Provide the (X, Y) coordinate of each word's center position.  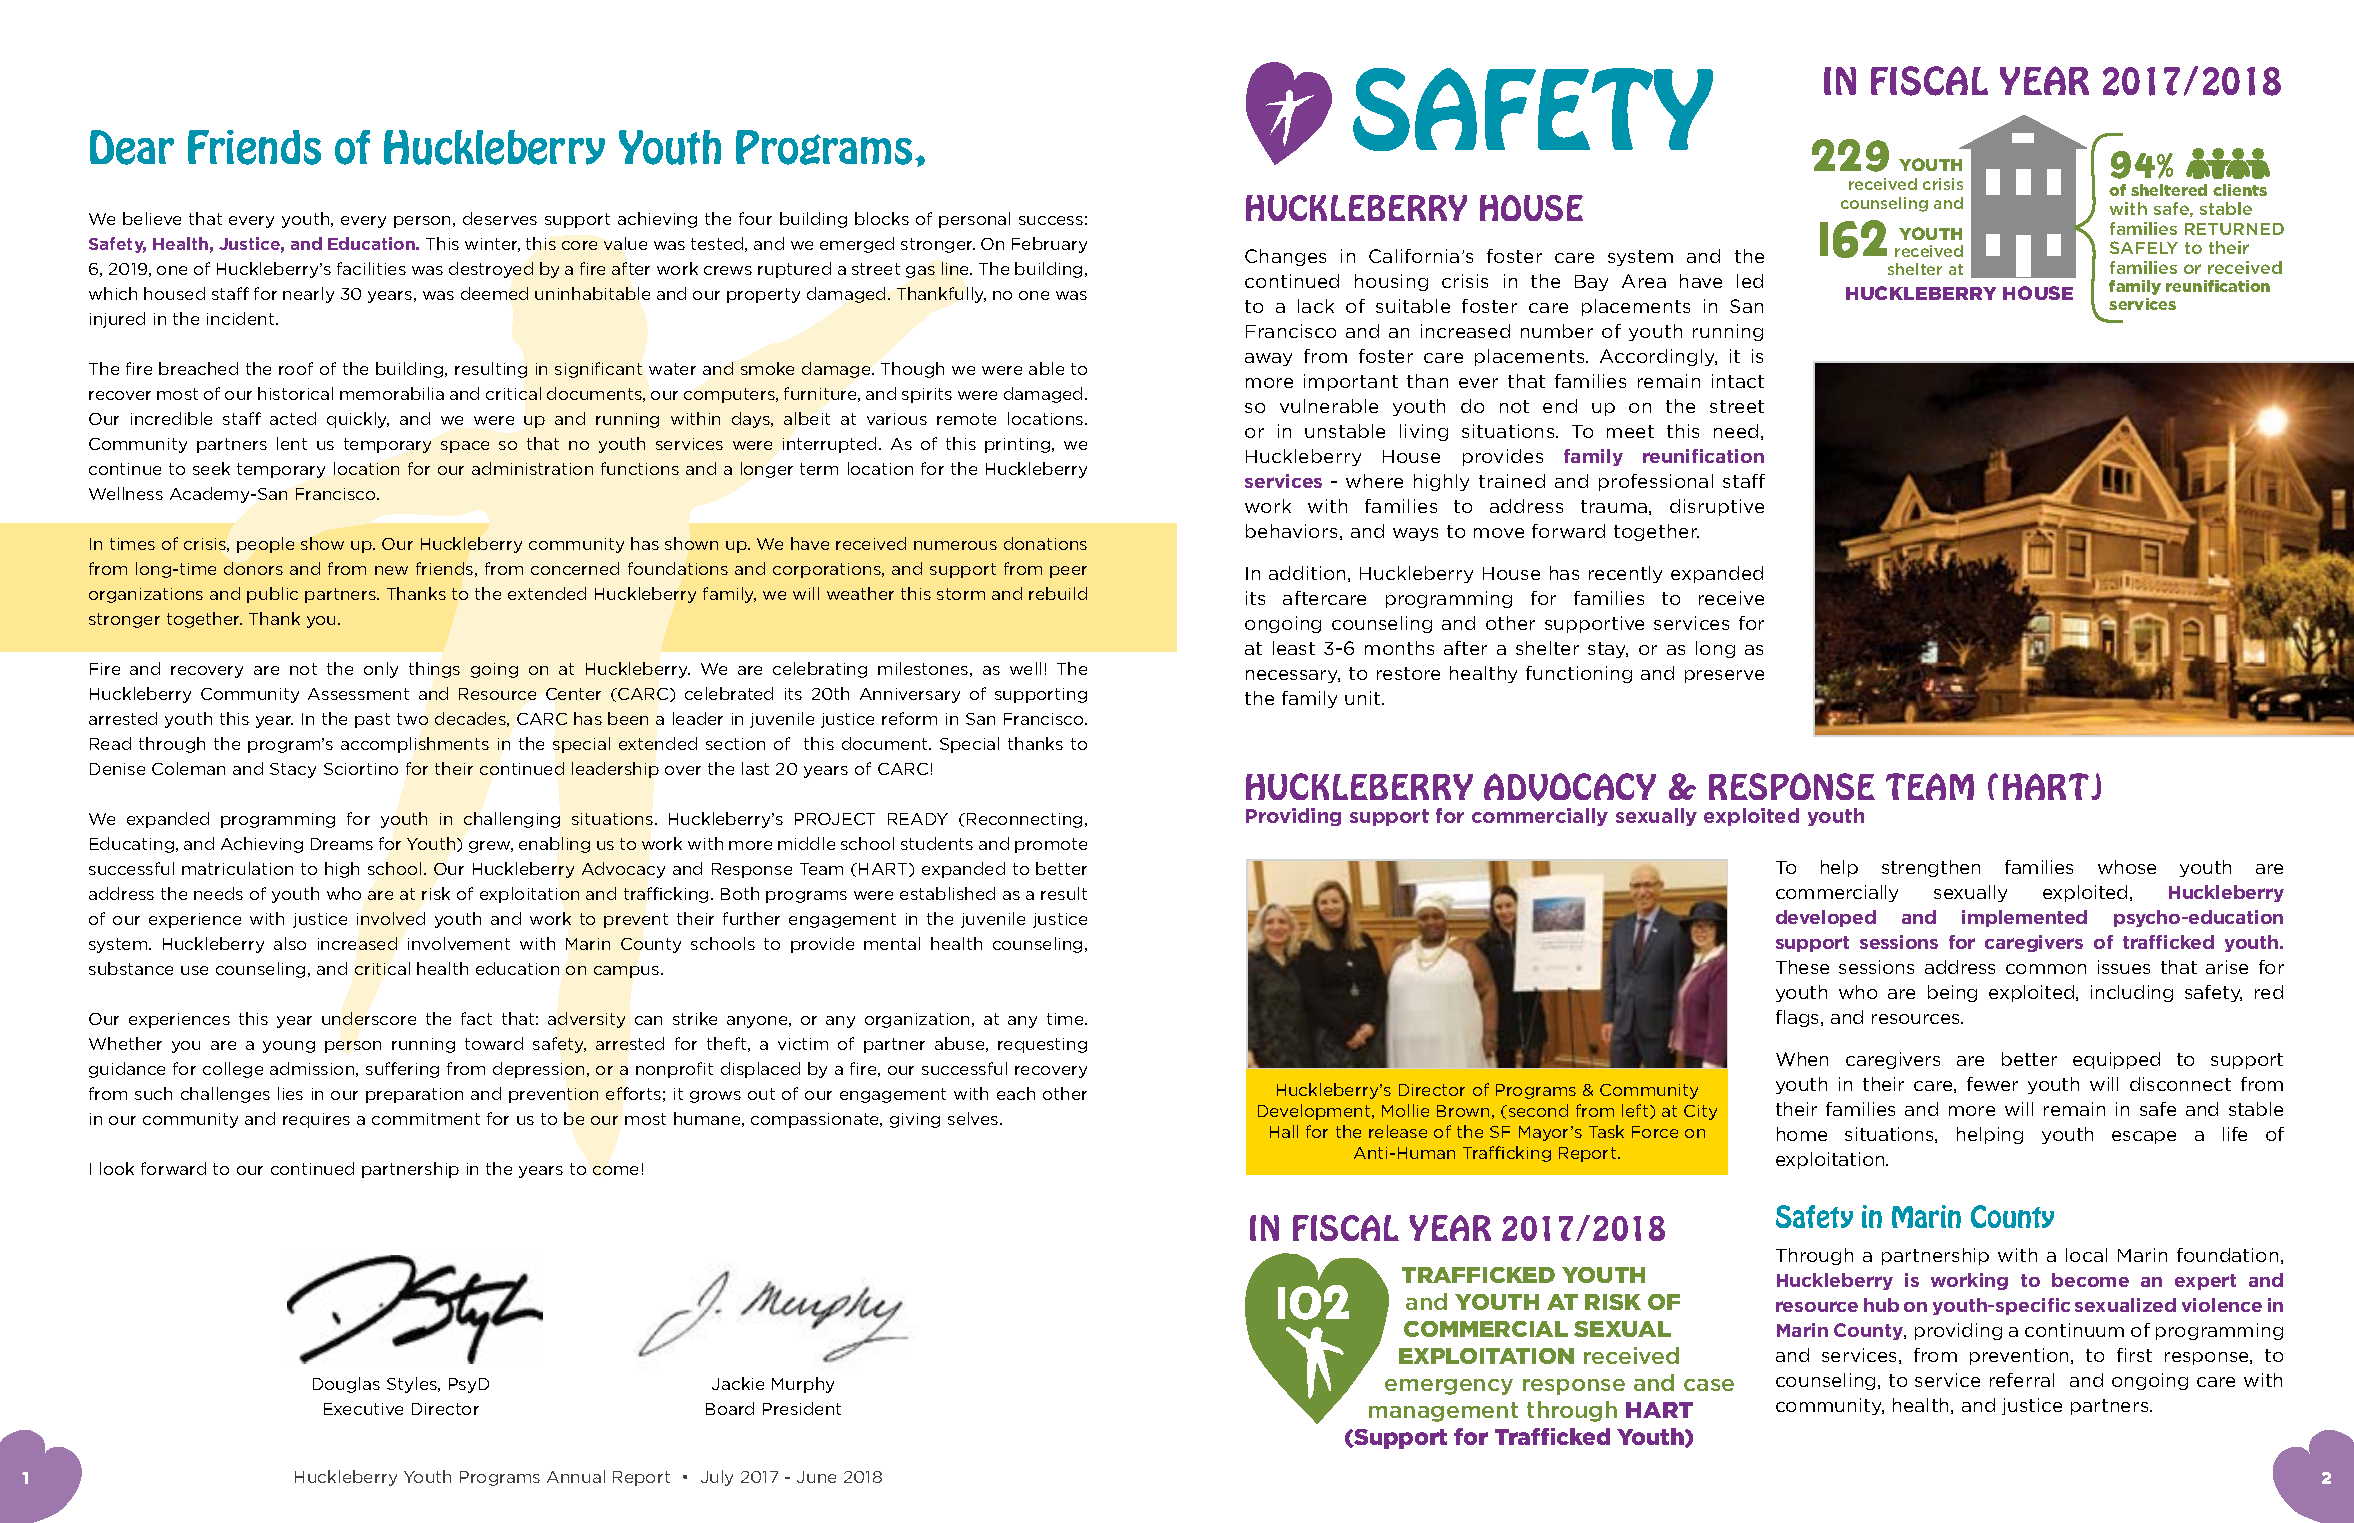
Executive (363, 1409)
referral (2022, 1380)
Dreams (342, 844)
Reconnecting (1024, 820)
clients (2240, 190)
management (1443, 1412)
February (1049, 245)
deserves (500, 218)
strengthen (1931, 868)
